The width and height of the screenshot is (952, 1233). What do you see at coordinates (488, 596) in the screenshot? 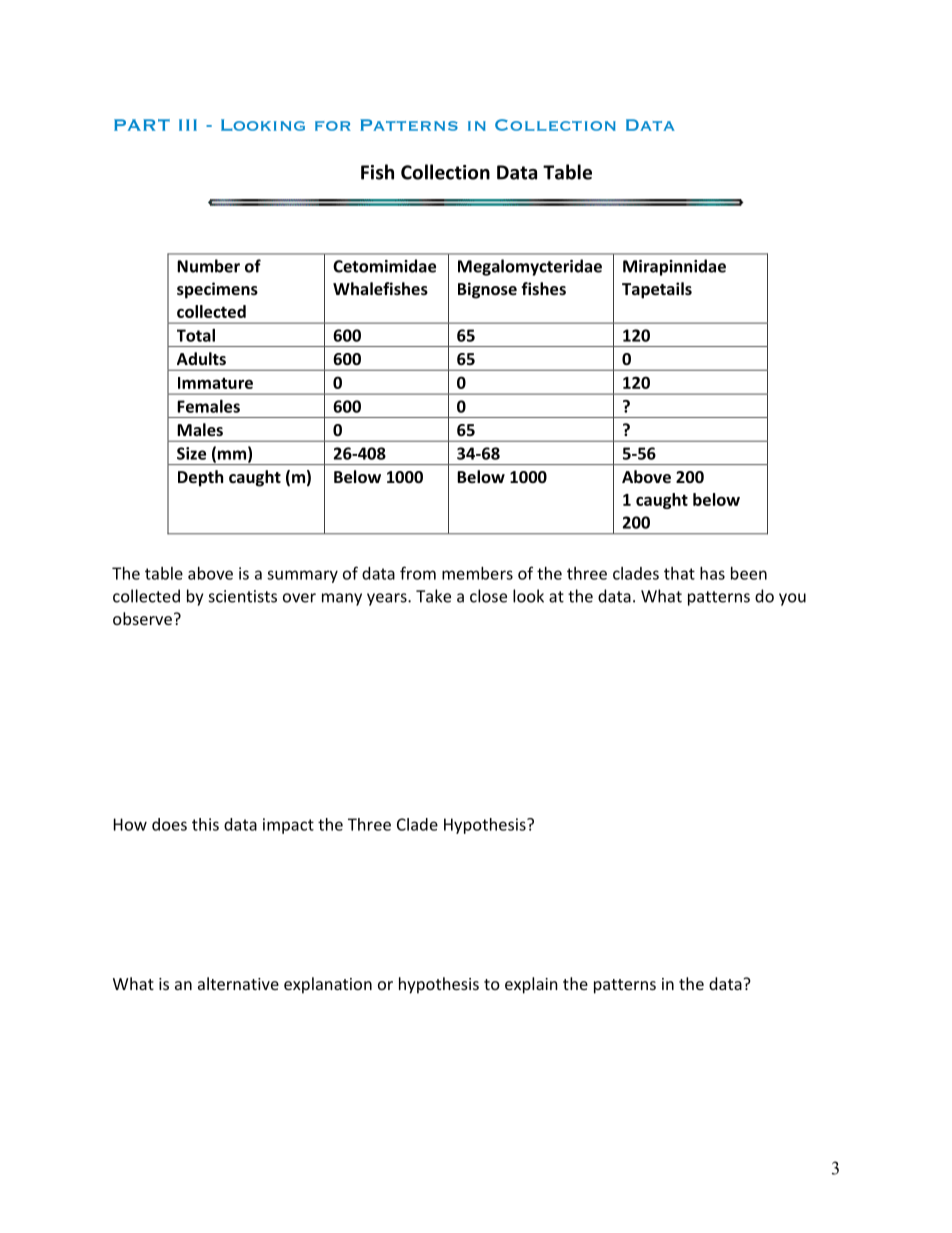
I see `close` at bounding box center [488, 596].
